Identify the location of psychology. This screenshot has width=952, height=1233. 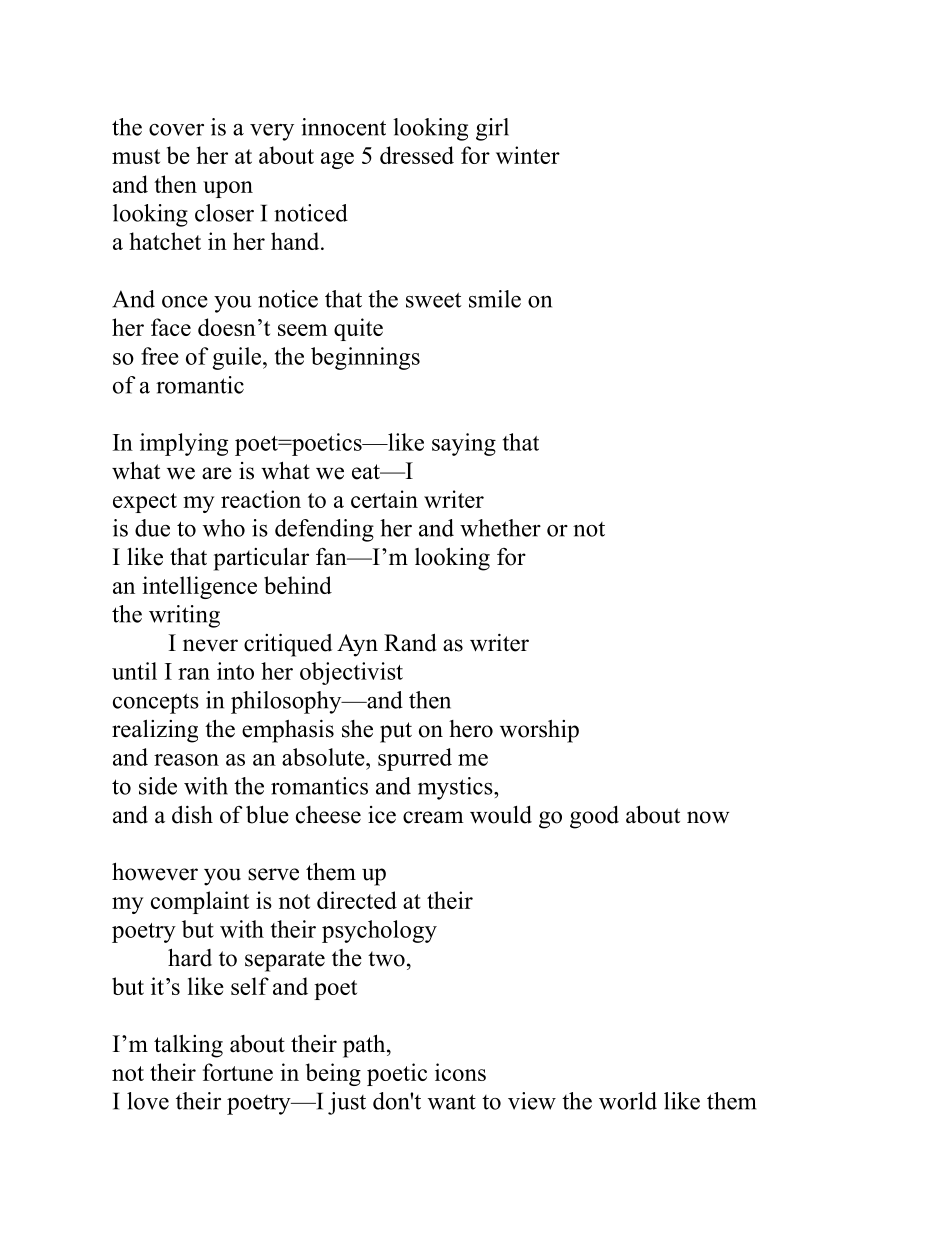
(379, 931).
